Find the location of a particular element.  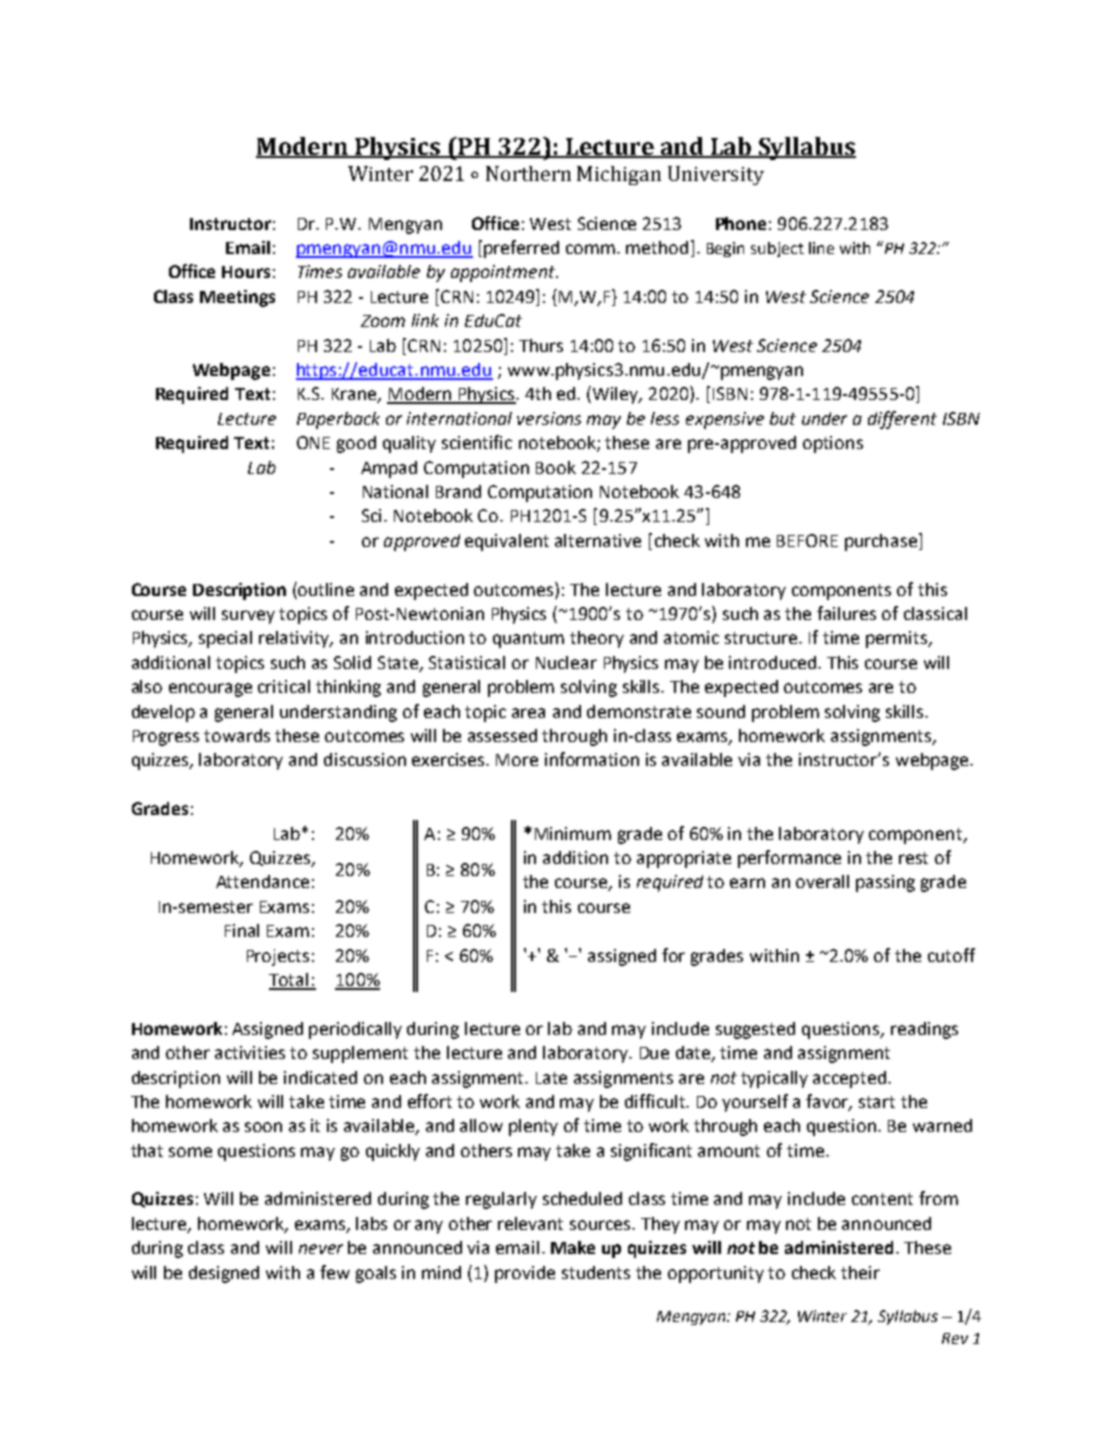

Northern is located at coordinates (528, 173).
